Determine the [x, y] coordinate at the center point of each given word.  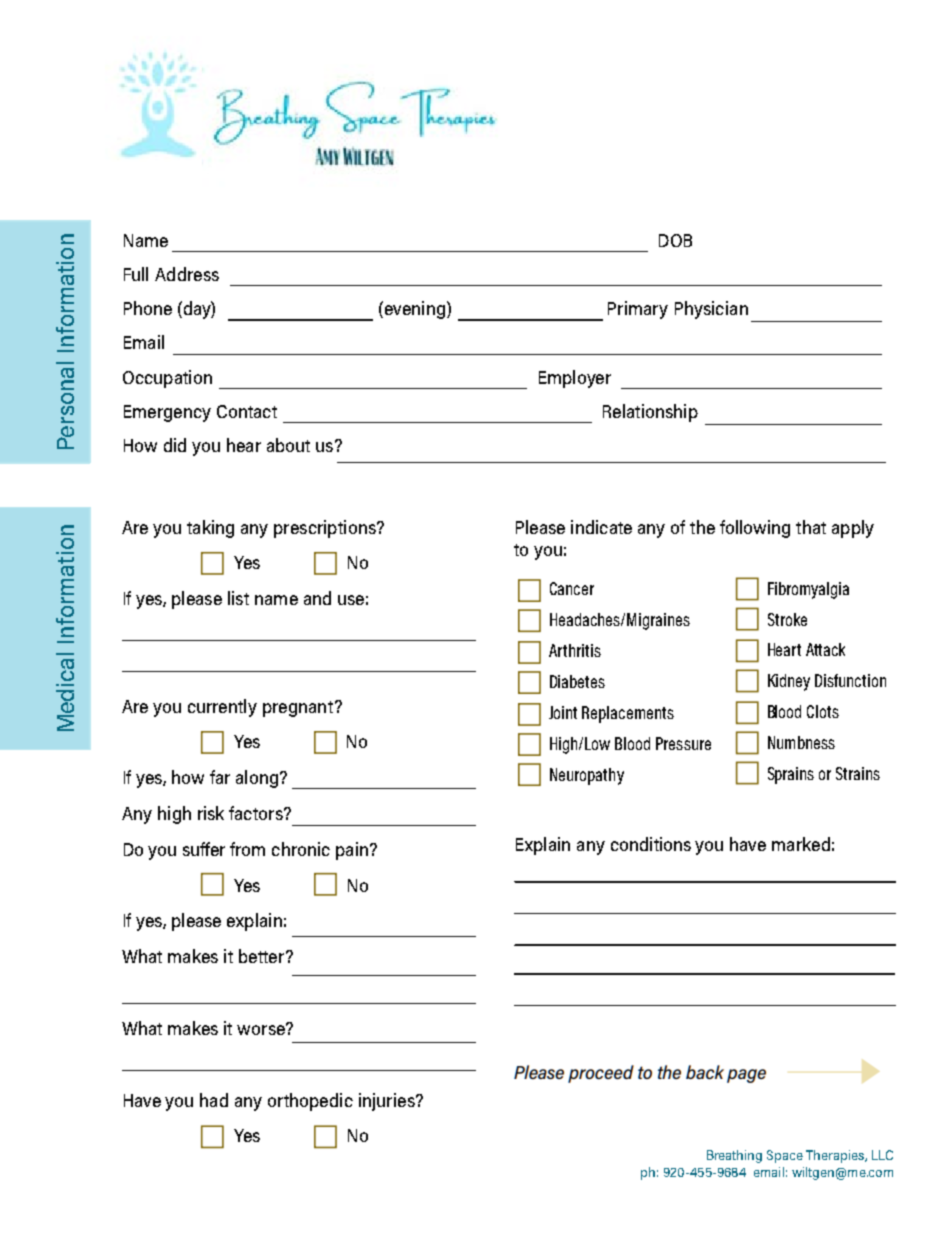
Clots [823, 711]
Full [136, 274]
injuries [388, 1102]
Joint [563, 712]
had [214, 1100]
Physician [711, 310]
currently [222, 708]
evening [413, 310]
